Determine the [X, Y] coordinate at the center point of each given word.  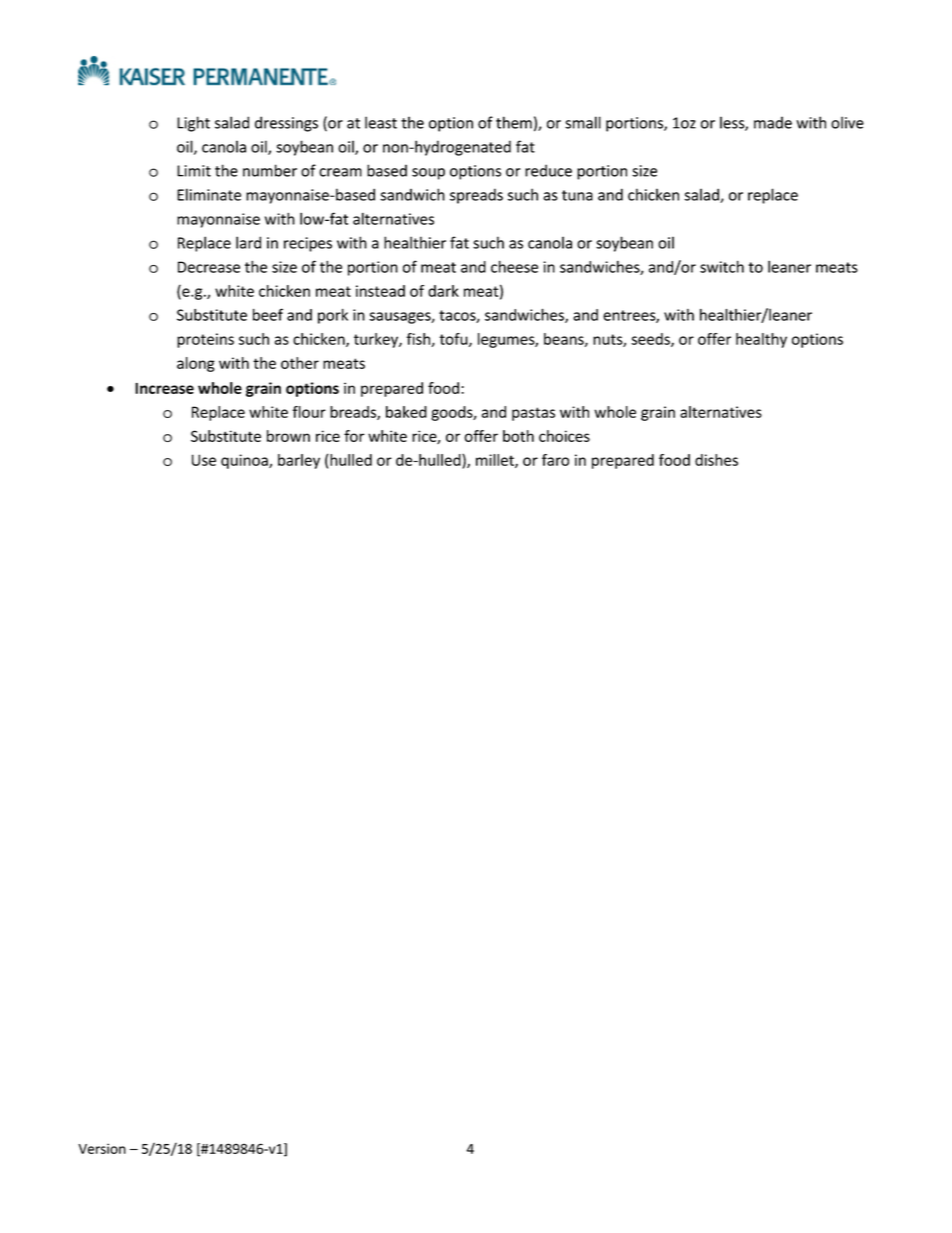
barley [299, 461]
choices [564, 436]
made [773, 122]
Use [204, 460]
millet [496, 461]
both [518, 436]
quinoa [245, 461]
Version [102, 1148]
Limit [194, 171]
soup [428, 174]
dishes [716, 460]
